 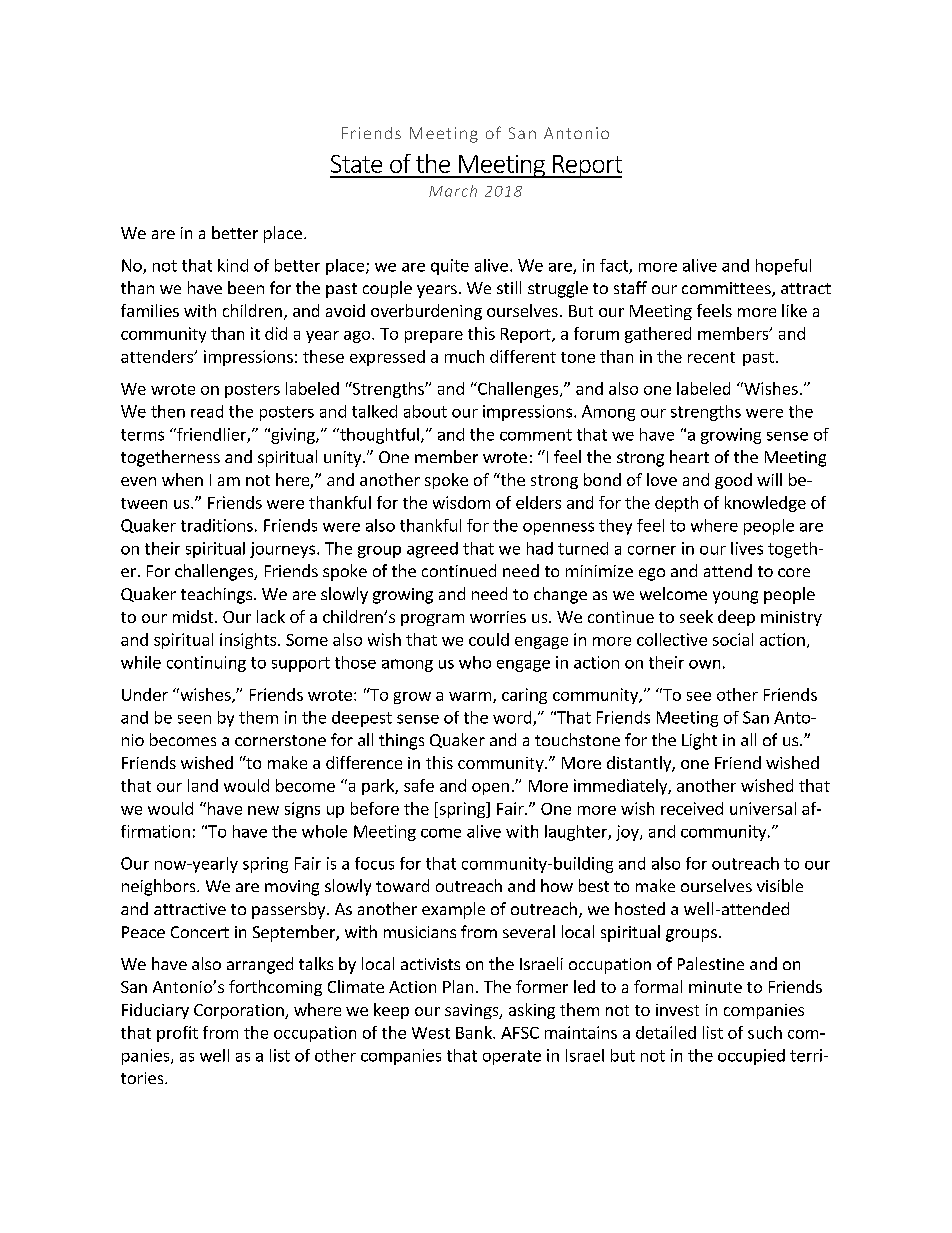 What do you see at coordinates (696, 616) in the screenshot?
I see `seek` at bounding box center [696, 616].
